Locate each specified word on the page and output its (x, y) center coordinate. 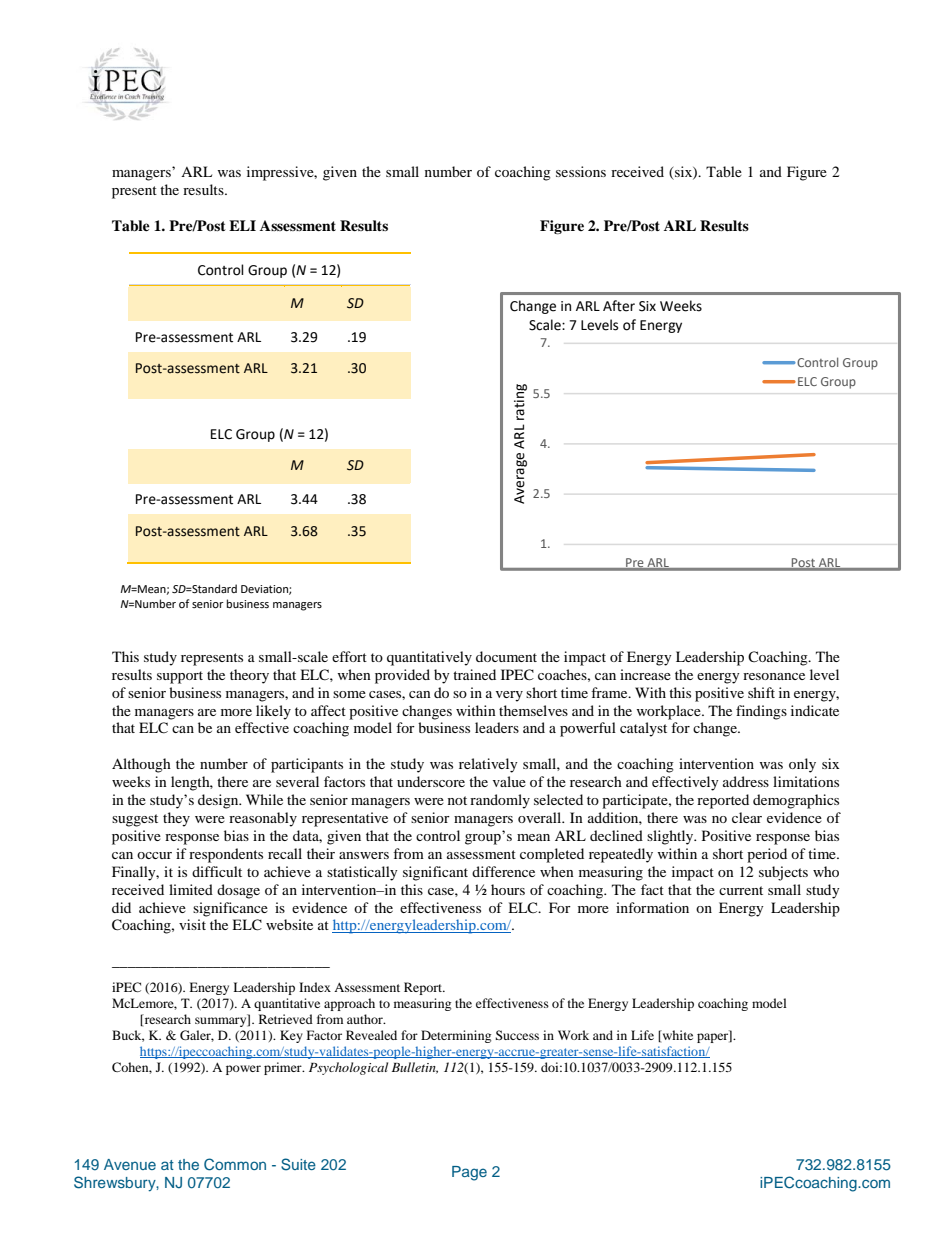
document (506, 656)
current (741, 890)
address (746, 781)
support (180, 677)
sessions (581, 171)
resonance (774, 676)
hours (508, 889)
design (219, 801)
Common (235, 1164)
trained (474, 674)
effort (349, 656)
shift (761, 692)
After (619, 306)
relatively (488, 765)
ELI (242, 225)
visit (192, 924)
